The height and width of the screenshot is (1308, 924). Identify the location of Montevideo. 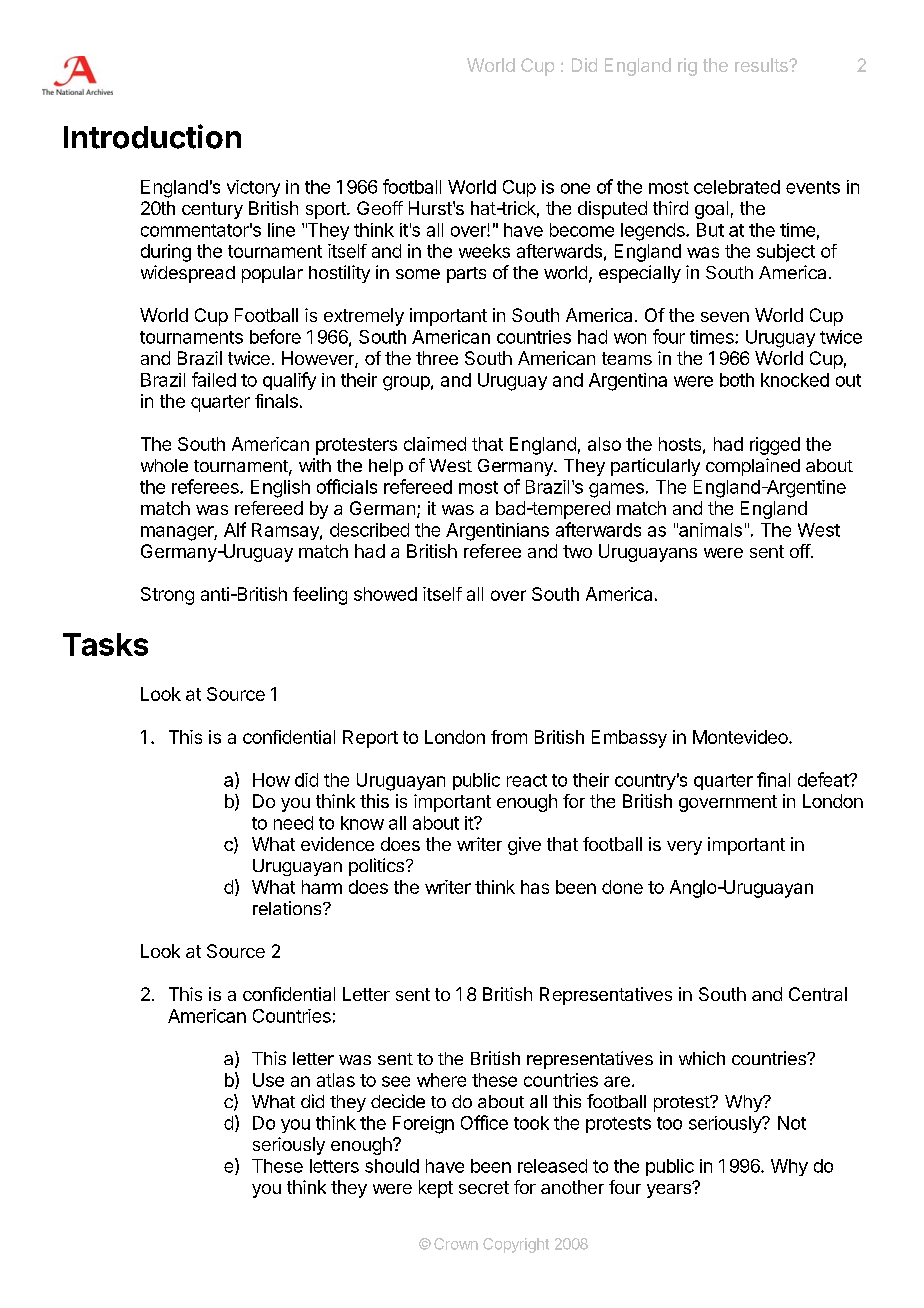
(741, 737).
